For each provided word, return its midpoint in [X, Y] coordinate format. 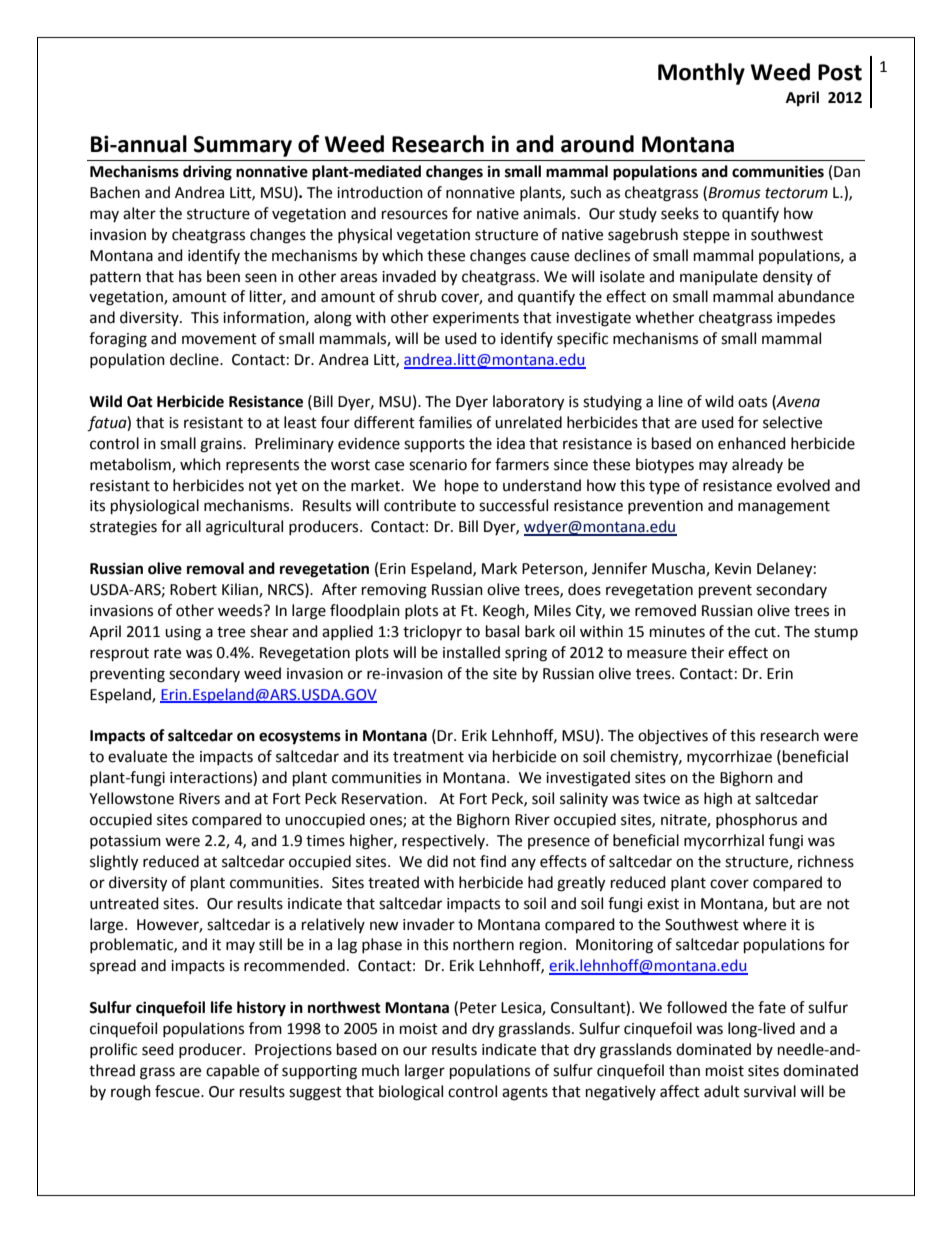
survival [770, 1091]
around [597, 144]
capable [232, 1071]
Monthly [701, 74]
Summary [243, 146]
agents [525, 1094]
